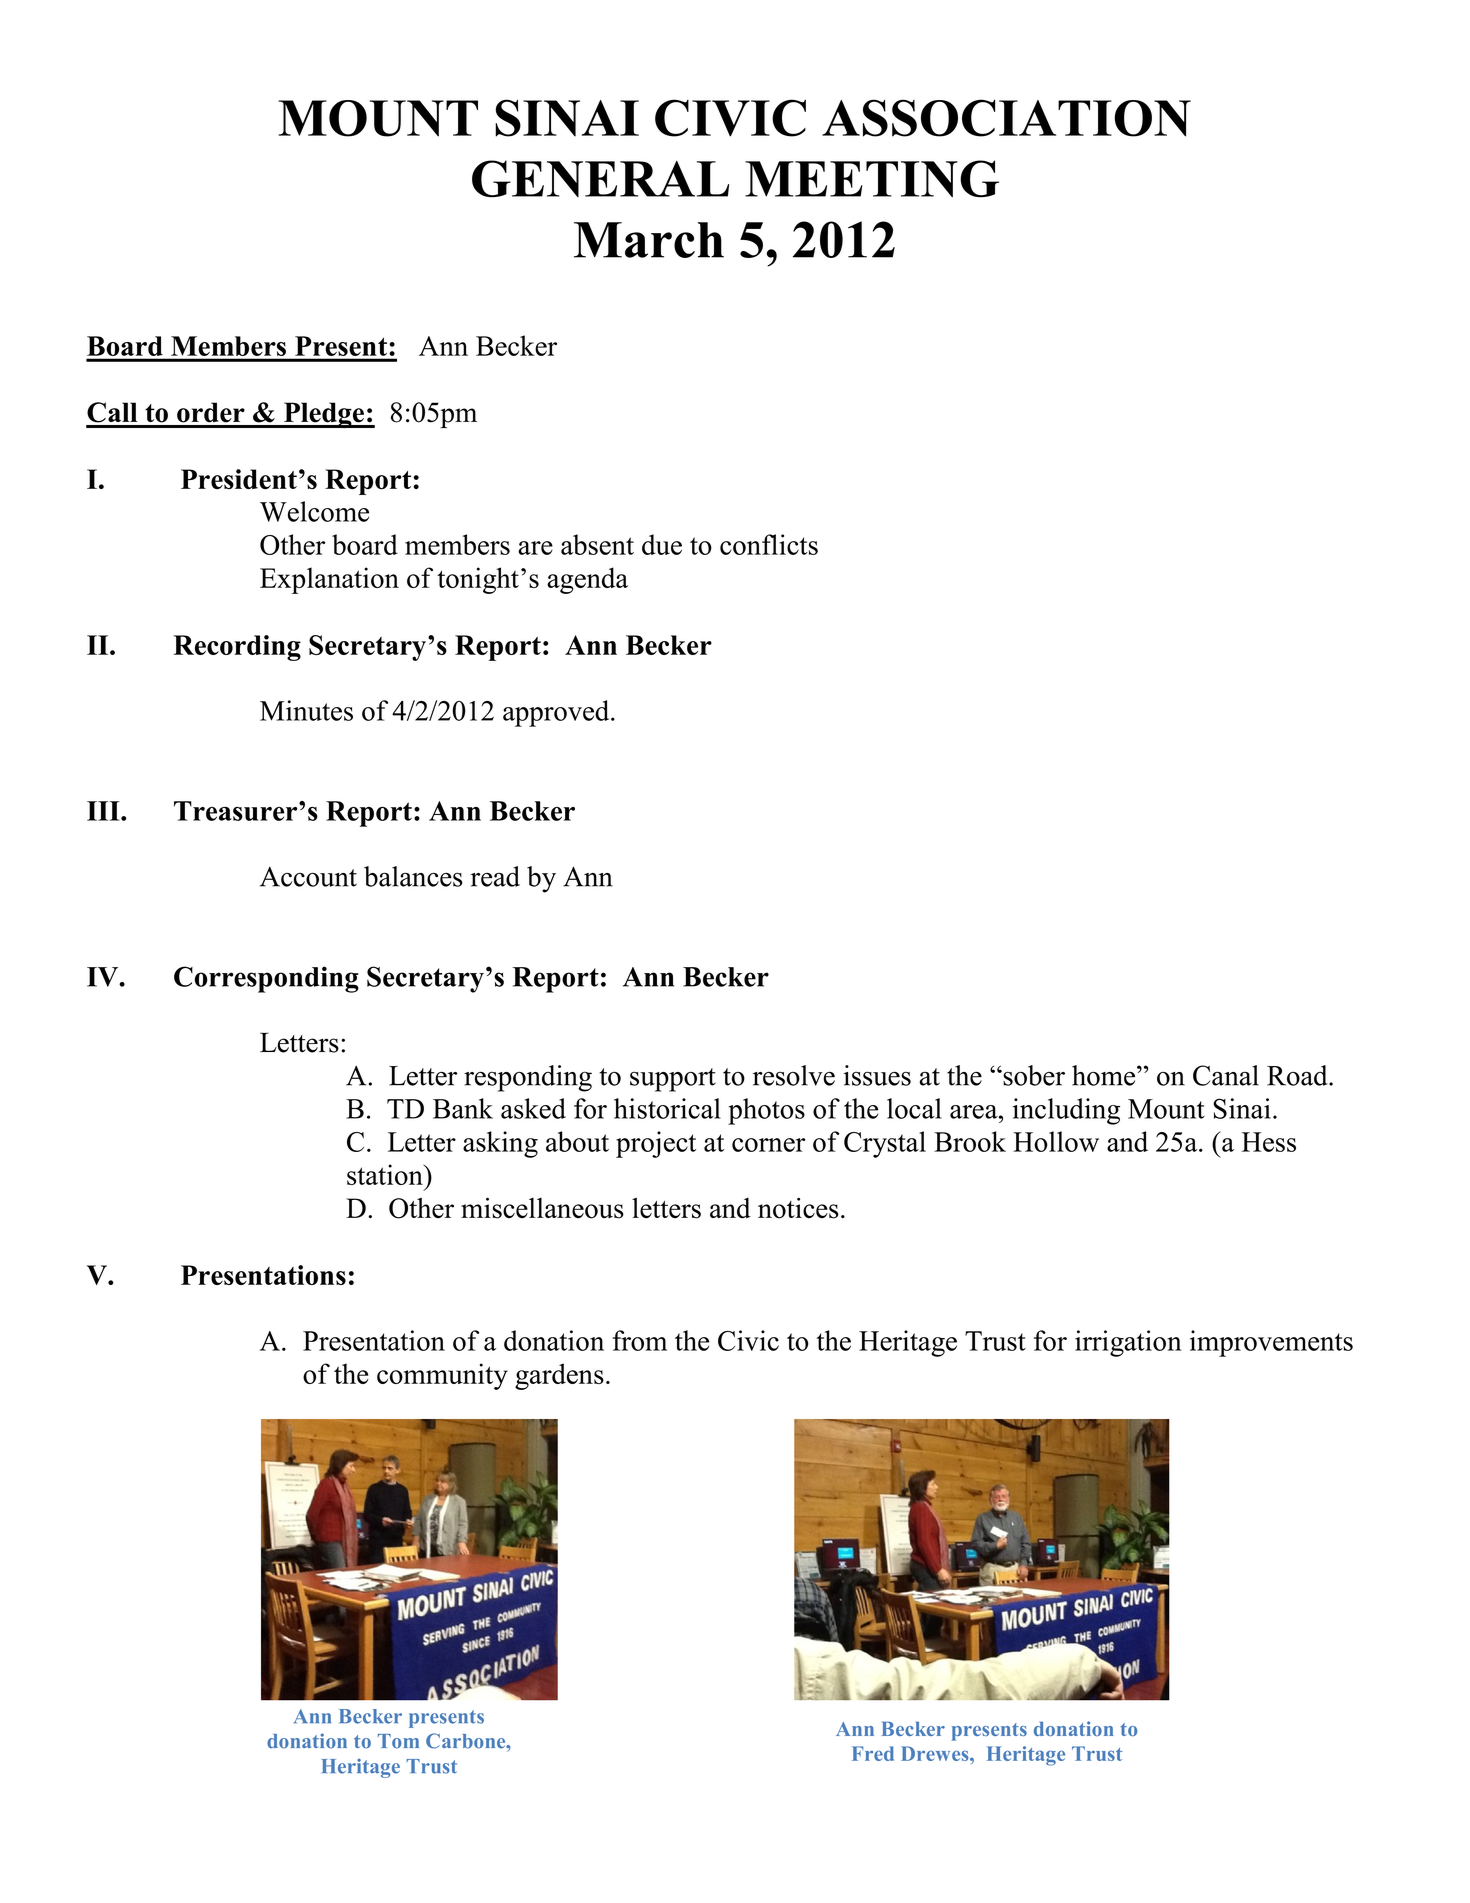  I want to click on Account, so click(308, 877).
